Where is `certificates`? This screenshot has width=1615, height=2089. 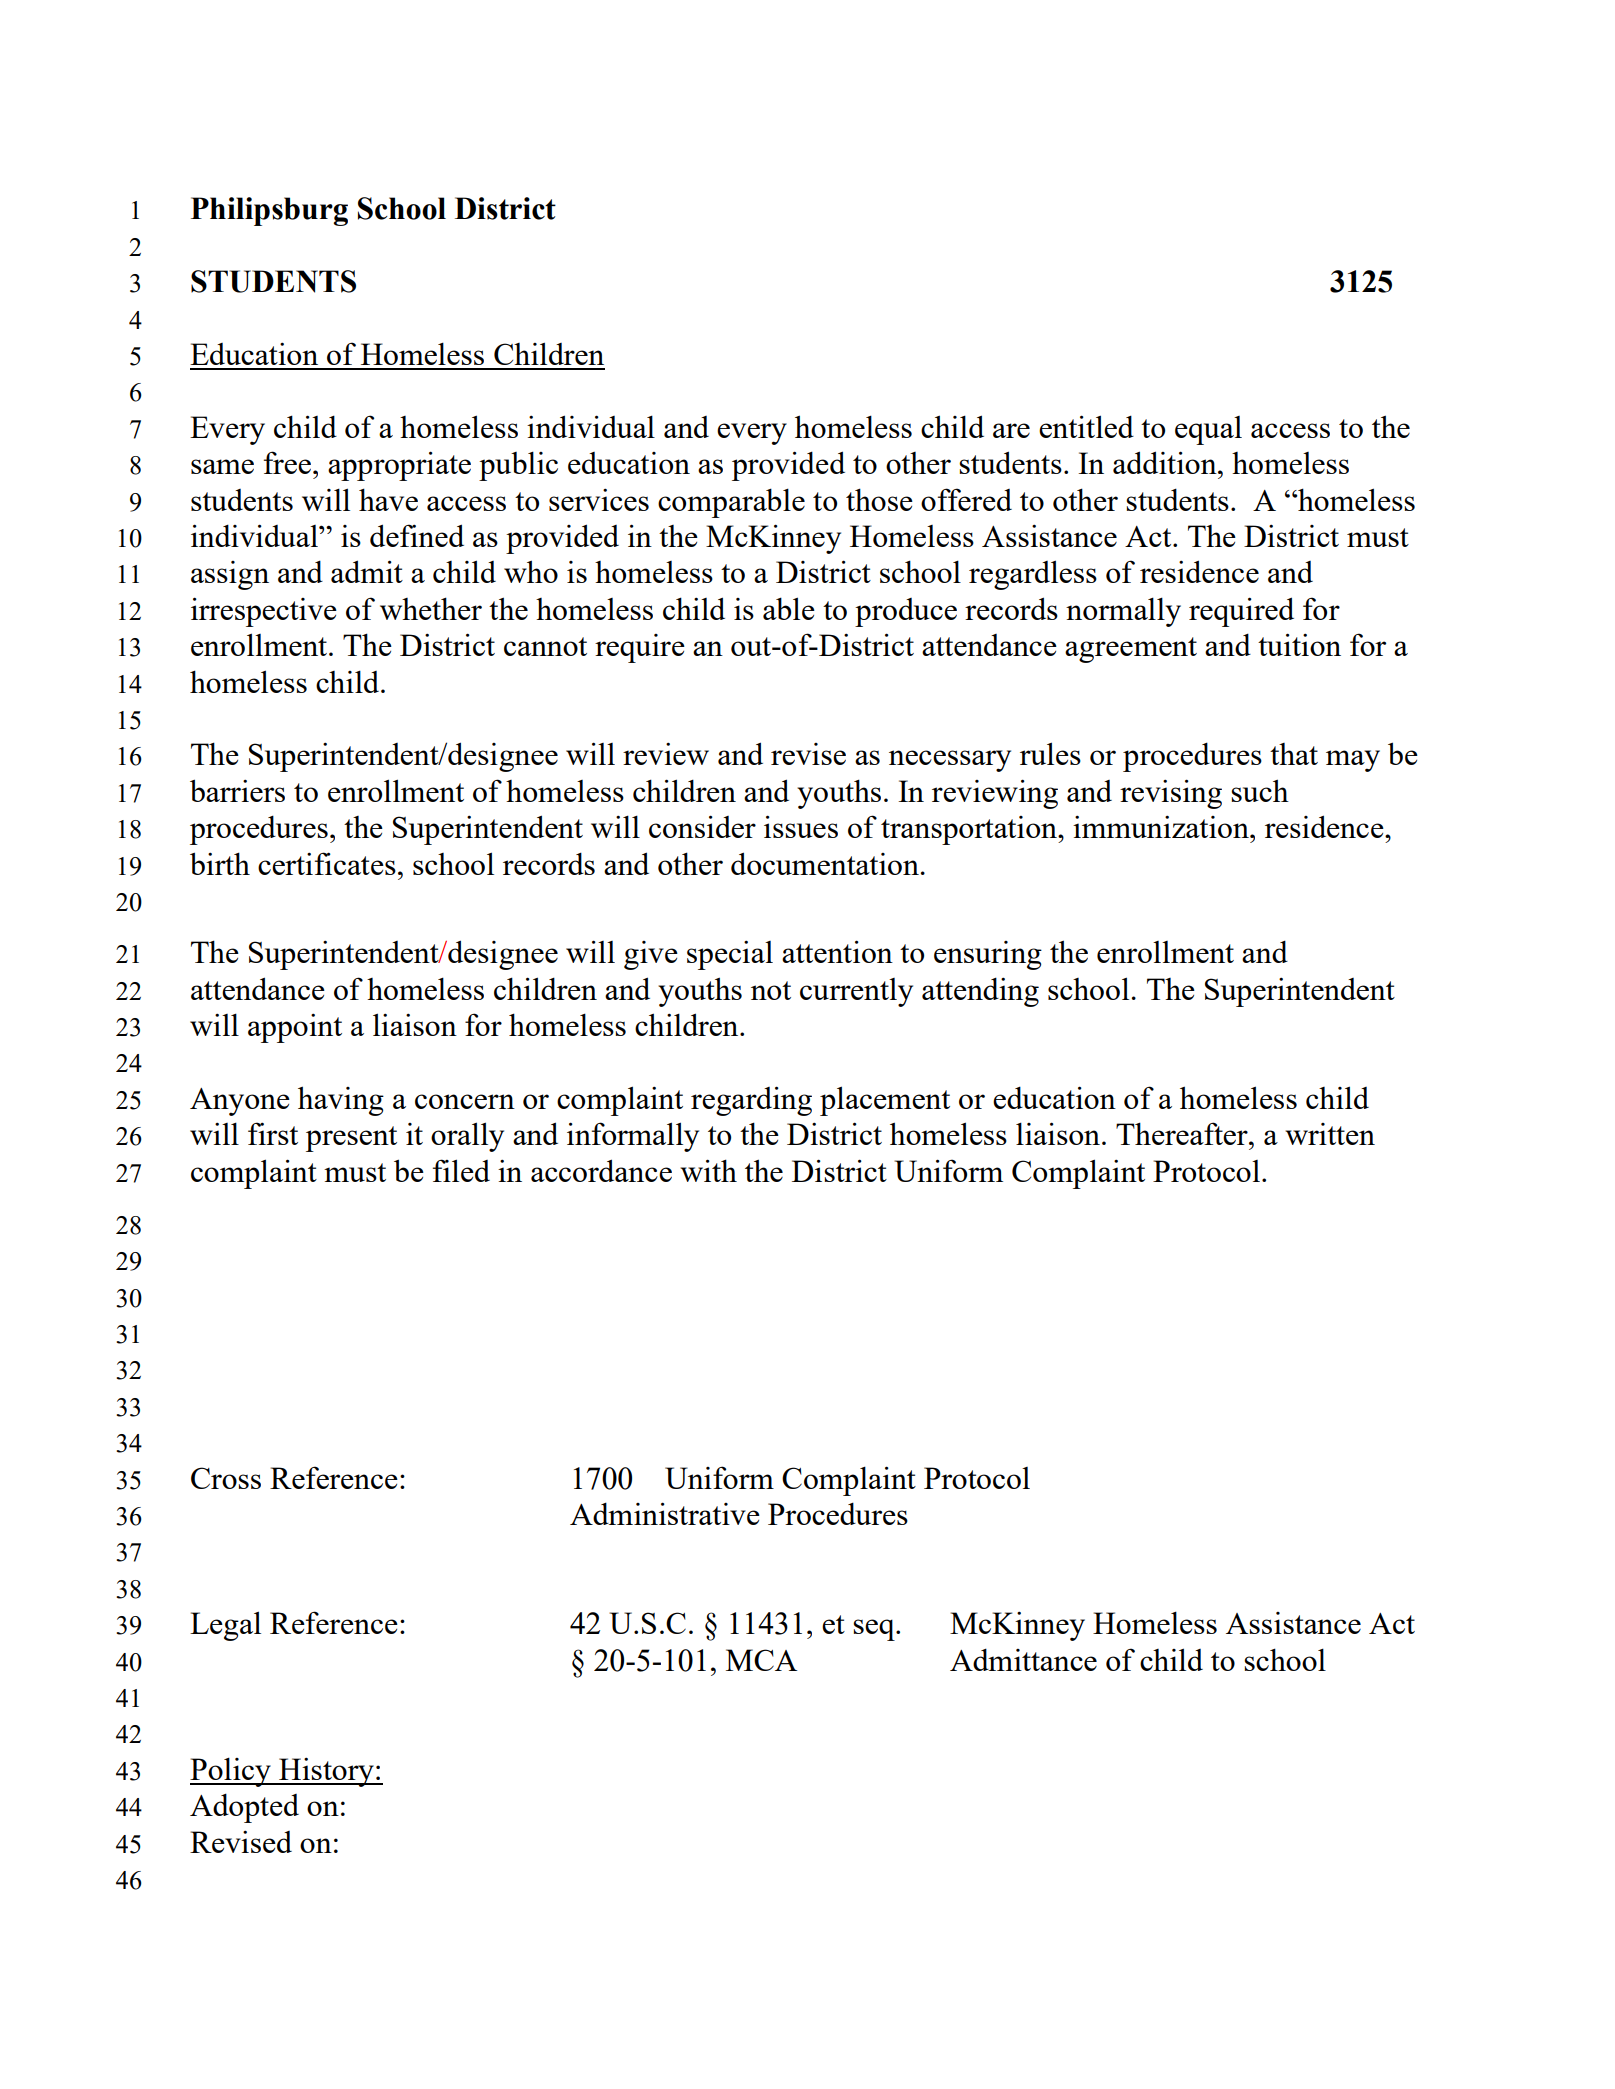
certificates is located at coordinates (327, 863).
